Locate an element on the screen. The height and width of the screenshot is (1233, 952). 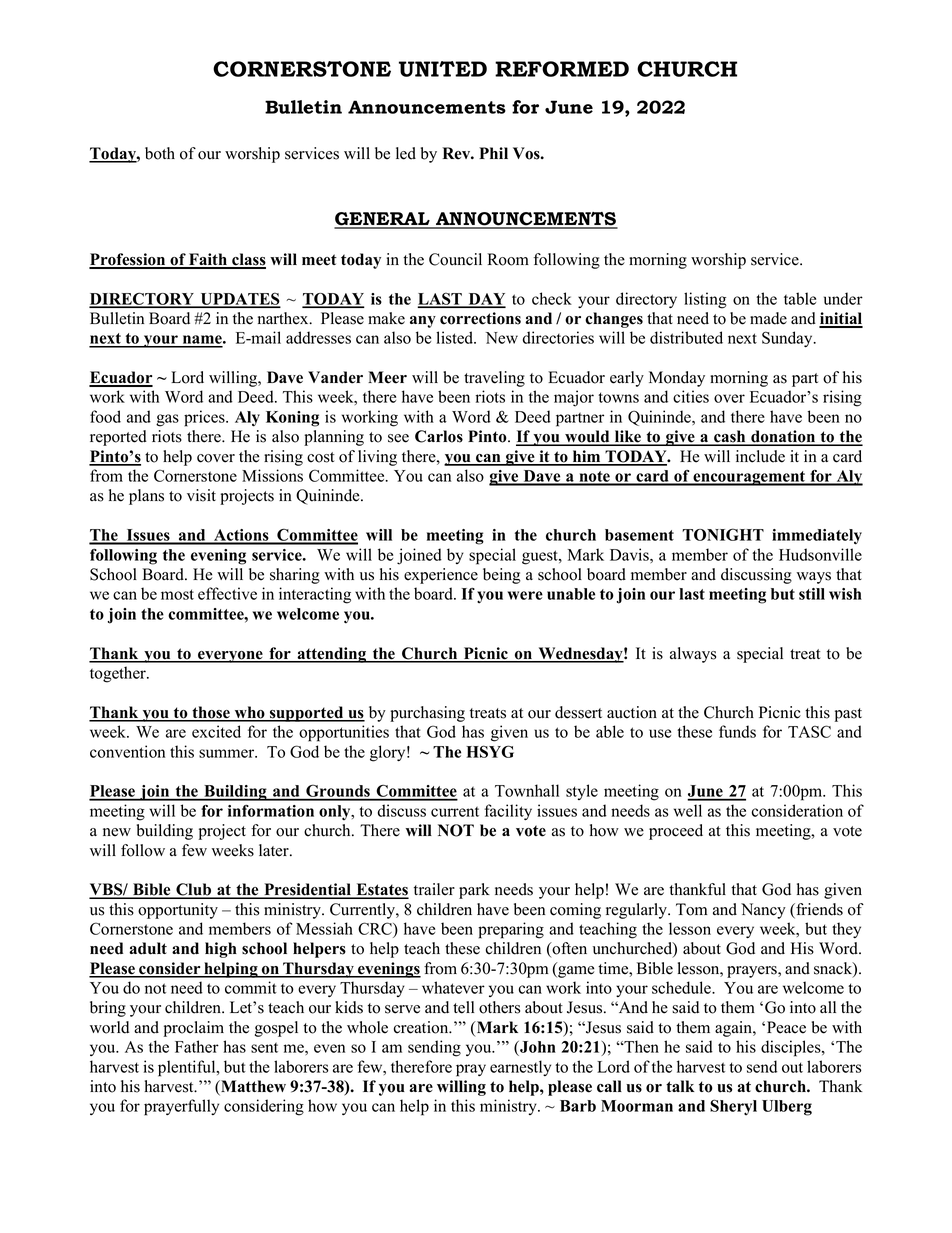
prices is located at coordinates (205, 418).
